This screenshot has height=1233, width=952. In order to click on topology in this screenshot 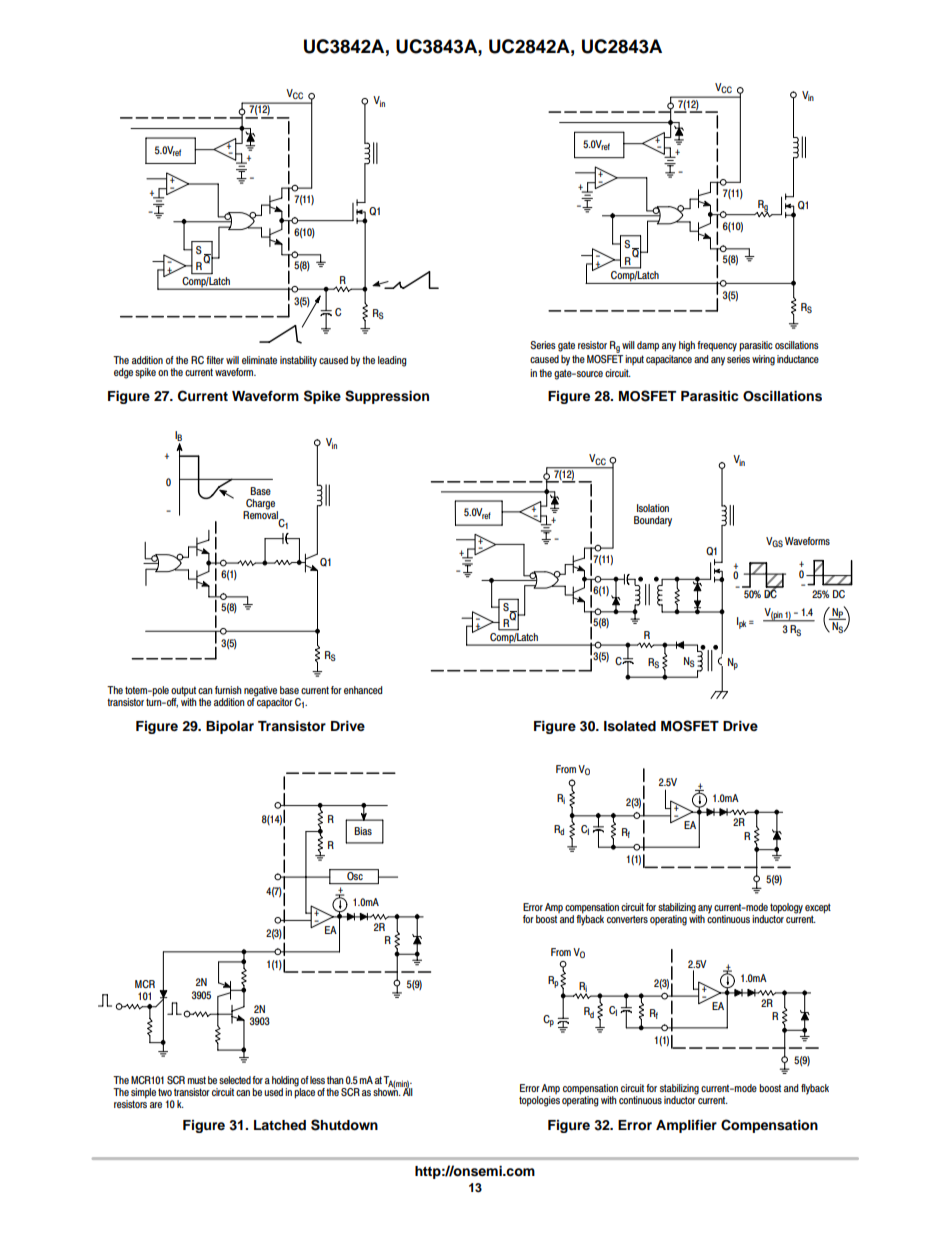, I will do `click(786, 909)`.
